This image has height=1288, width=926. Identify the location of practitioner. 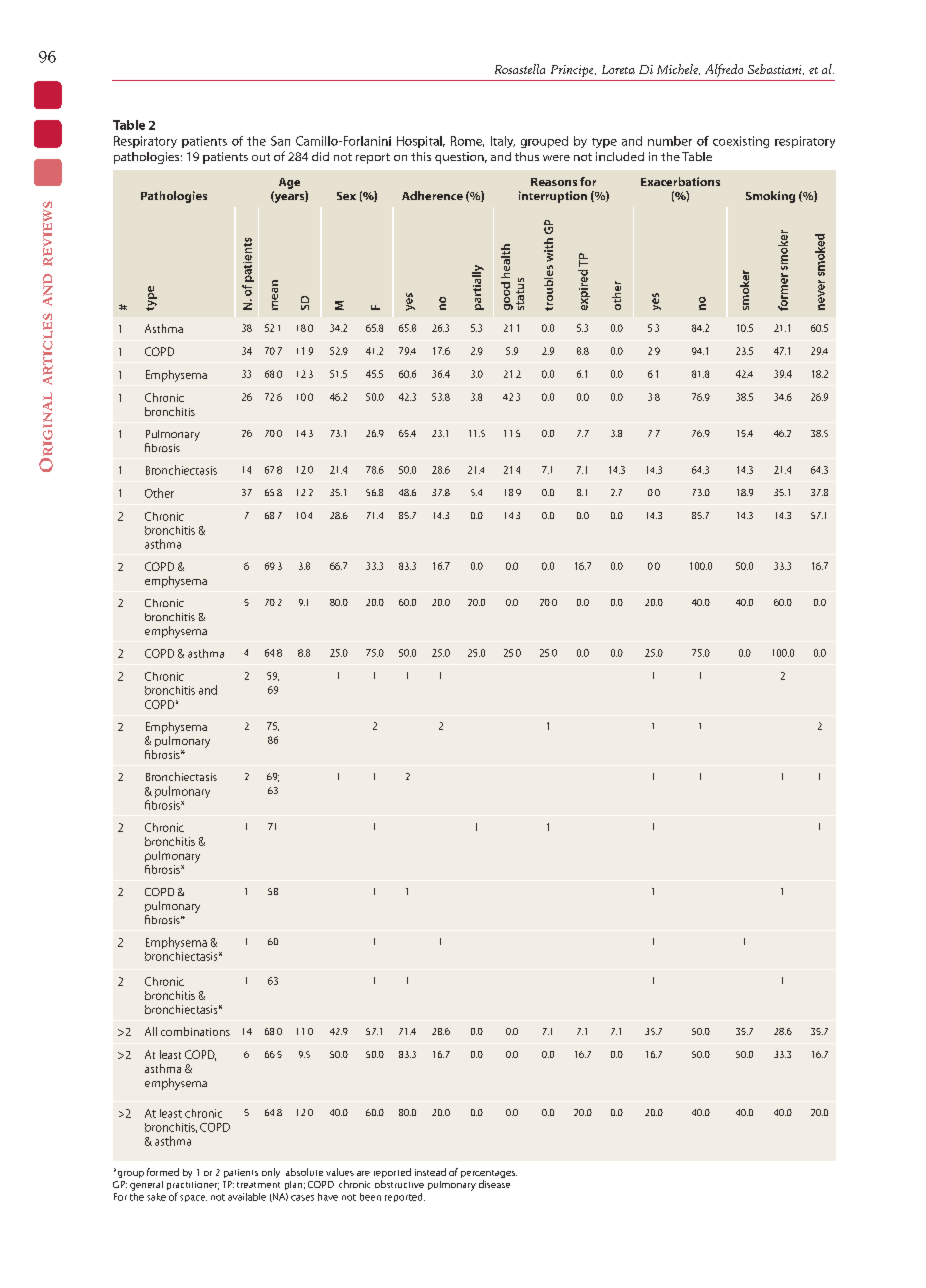
(193, 1187).
